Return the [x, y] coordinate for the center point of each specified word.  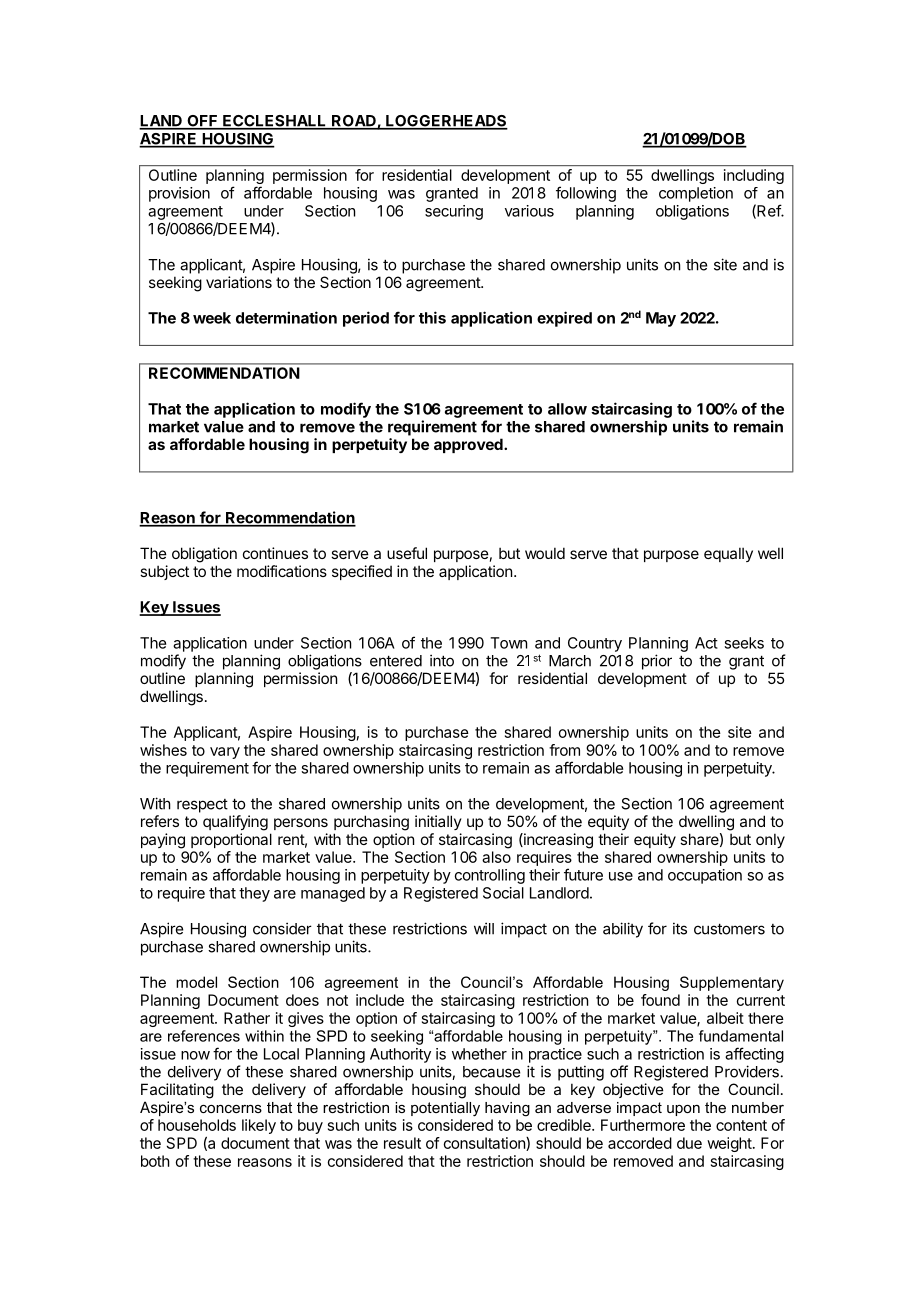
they [254, 894]
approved [469, 445]
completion [696, 194]
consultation [485, 1144]
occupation [705, 876]
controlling [490, 876]
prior [657, 662]
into [442, 660]
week [212, 318]
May [661, 319]
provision [179, 194]
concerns [231, 1109]
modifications [282, 571]
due [689, 1143]
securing [454, 212]
